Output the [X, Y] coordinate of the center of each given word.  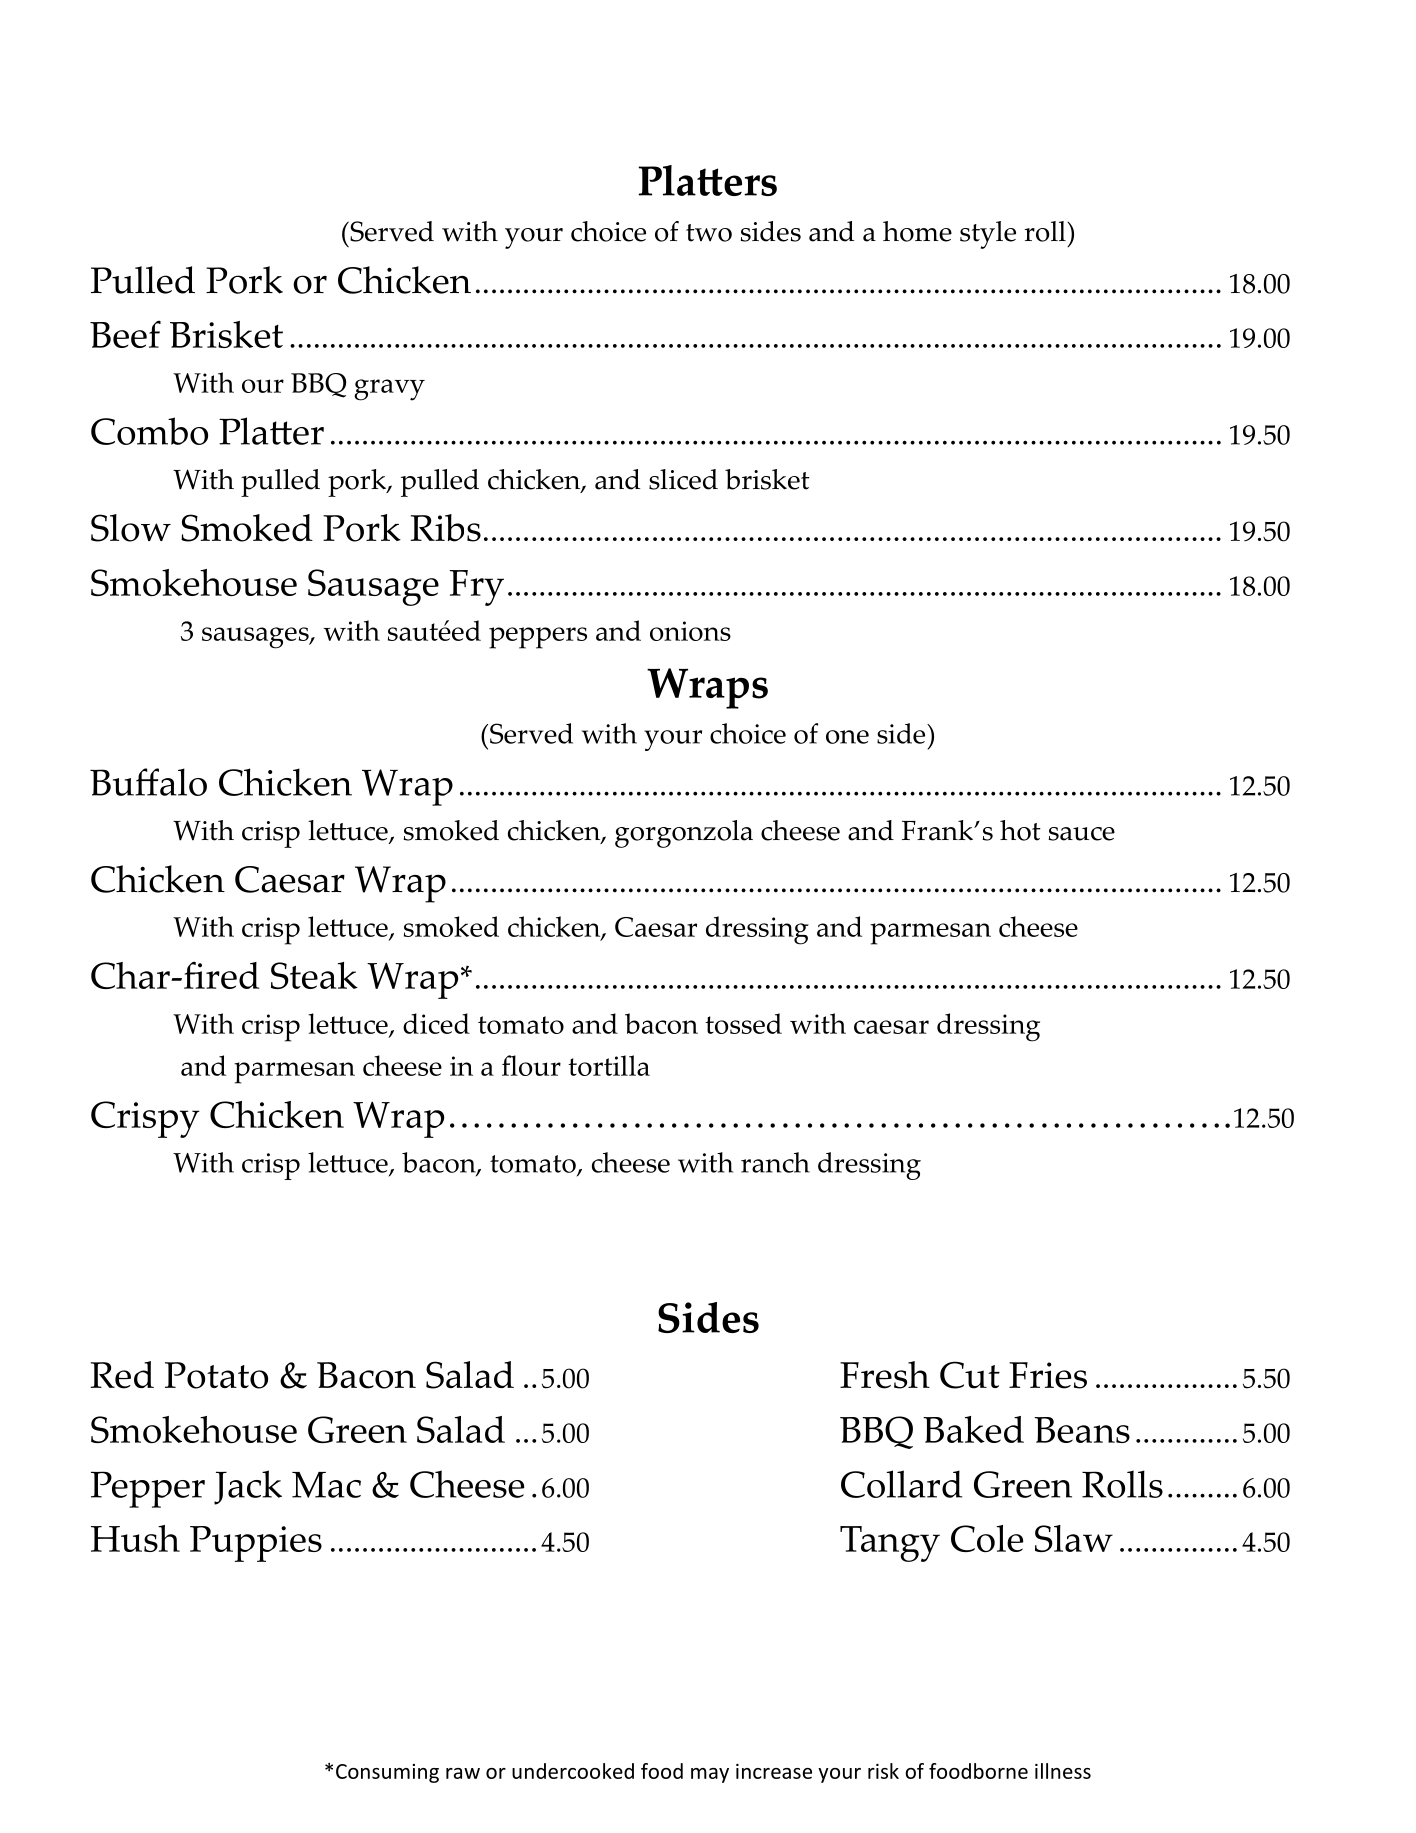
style [988, 235]
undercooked [573, 1771]
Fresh [885, 1375]
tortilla [609, 1065]
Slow [131, 528]
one [847, 737]
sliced [683, 479]
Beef [125, 334]
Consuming [387, 1773]
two [709, 233]
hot [1020, 830]
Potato [216, 1375]
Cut [970, 1375]
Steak [314, 975]
